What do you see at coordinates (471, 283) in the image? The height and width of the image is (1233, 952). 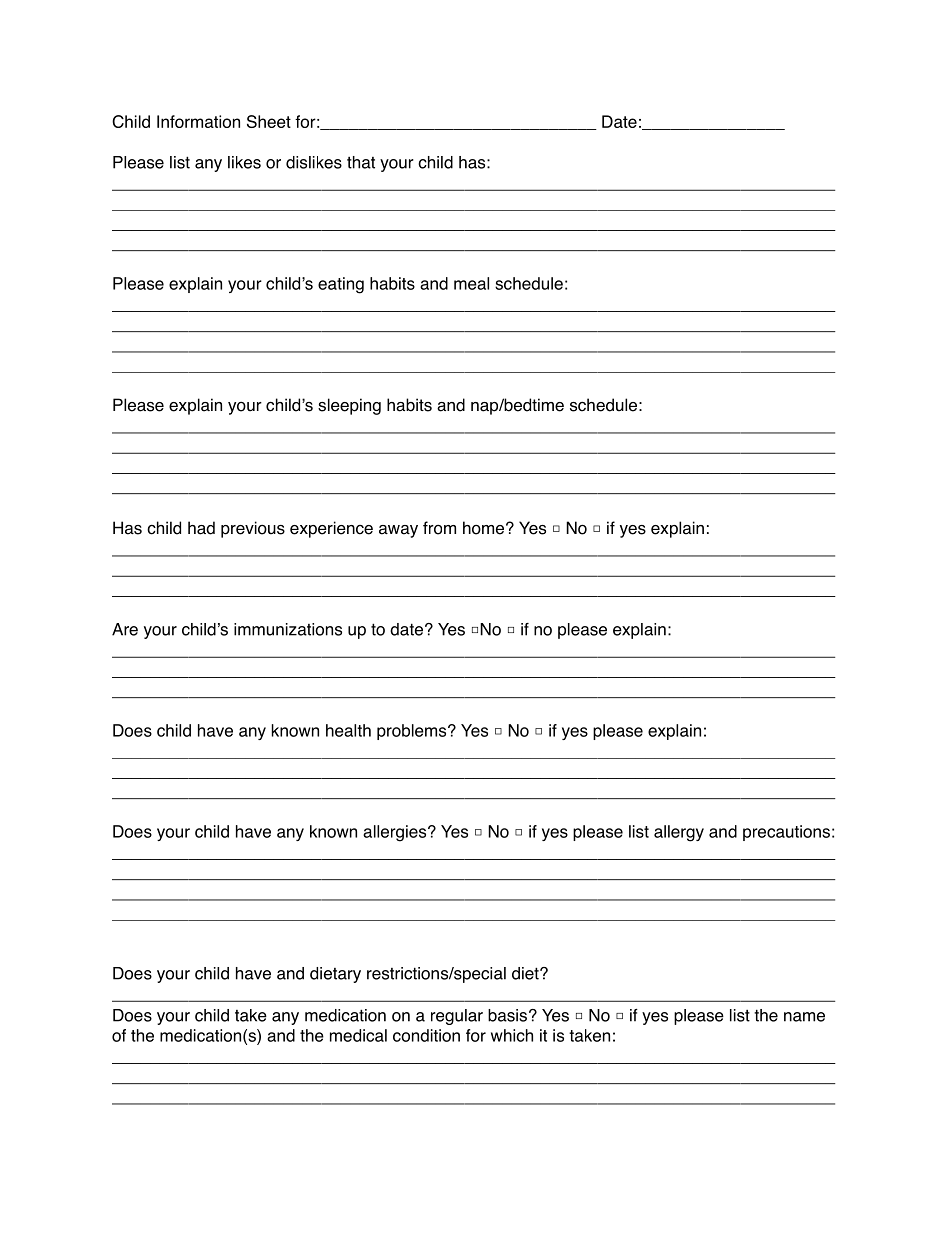 I see `meal` at bounding box center [471, 283].
